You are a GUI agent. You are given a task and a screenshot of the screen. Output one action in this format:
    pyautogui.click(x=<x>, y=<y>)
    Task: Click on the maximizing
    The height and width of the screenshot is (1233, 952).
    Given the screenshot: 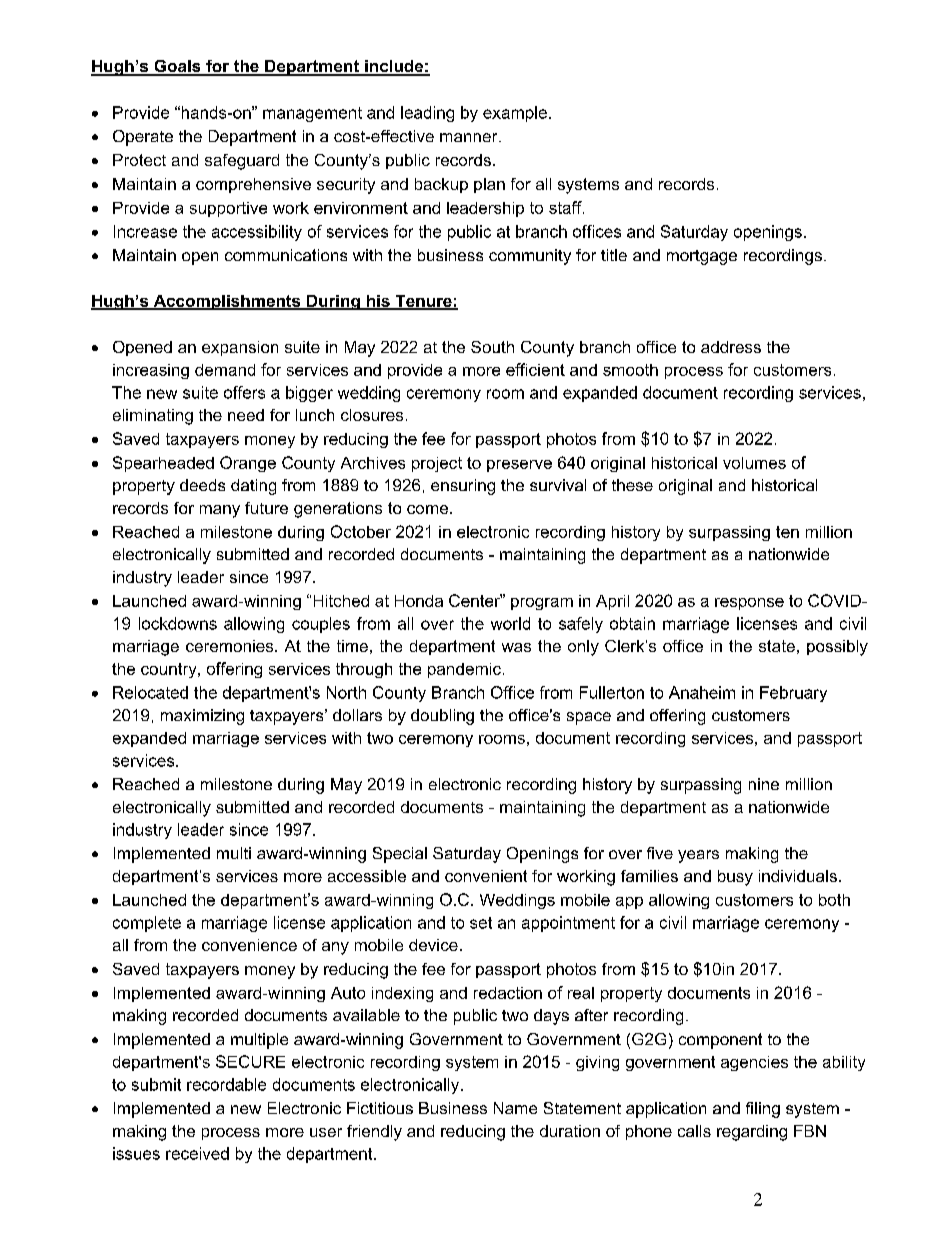 What is the action you would take?
    pyautogui.click(x=202, y=717)
